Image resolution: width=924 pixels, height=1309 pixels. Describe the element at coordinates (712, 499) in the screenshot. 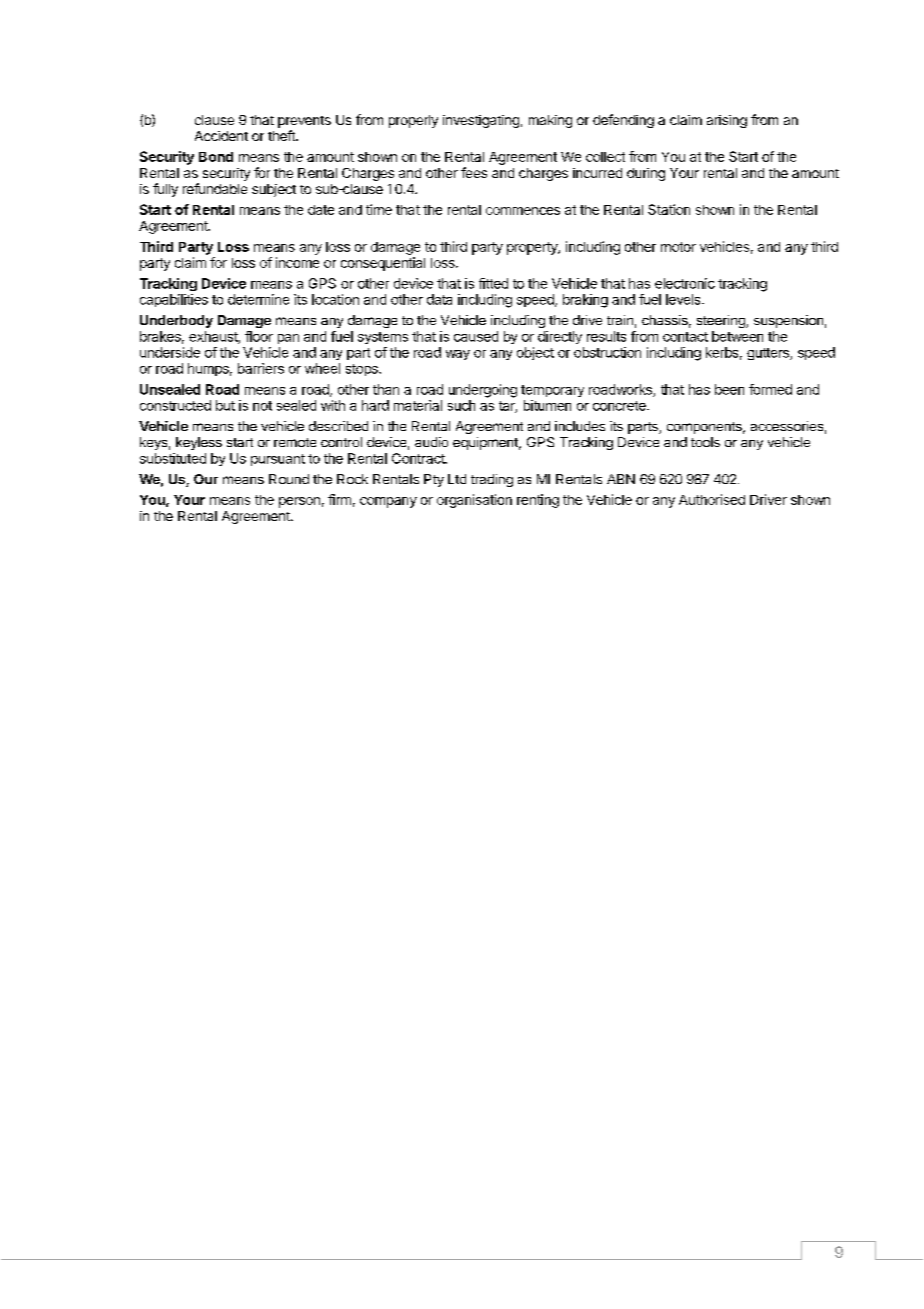

I see `Authorised` at that location.
